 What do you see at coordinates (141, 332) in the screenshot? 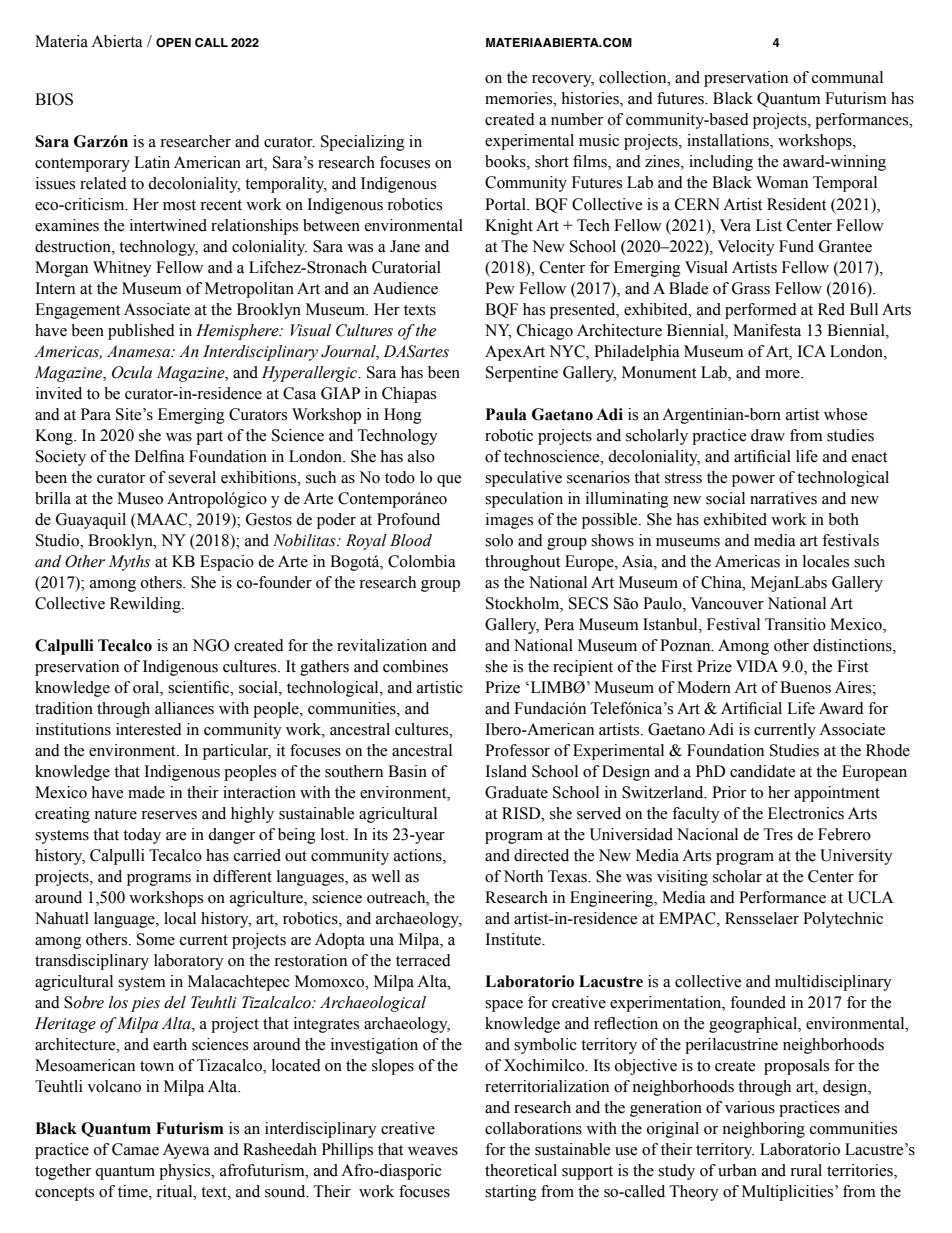
I see `published` at bounding box center [141, 332].
